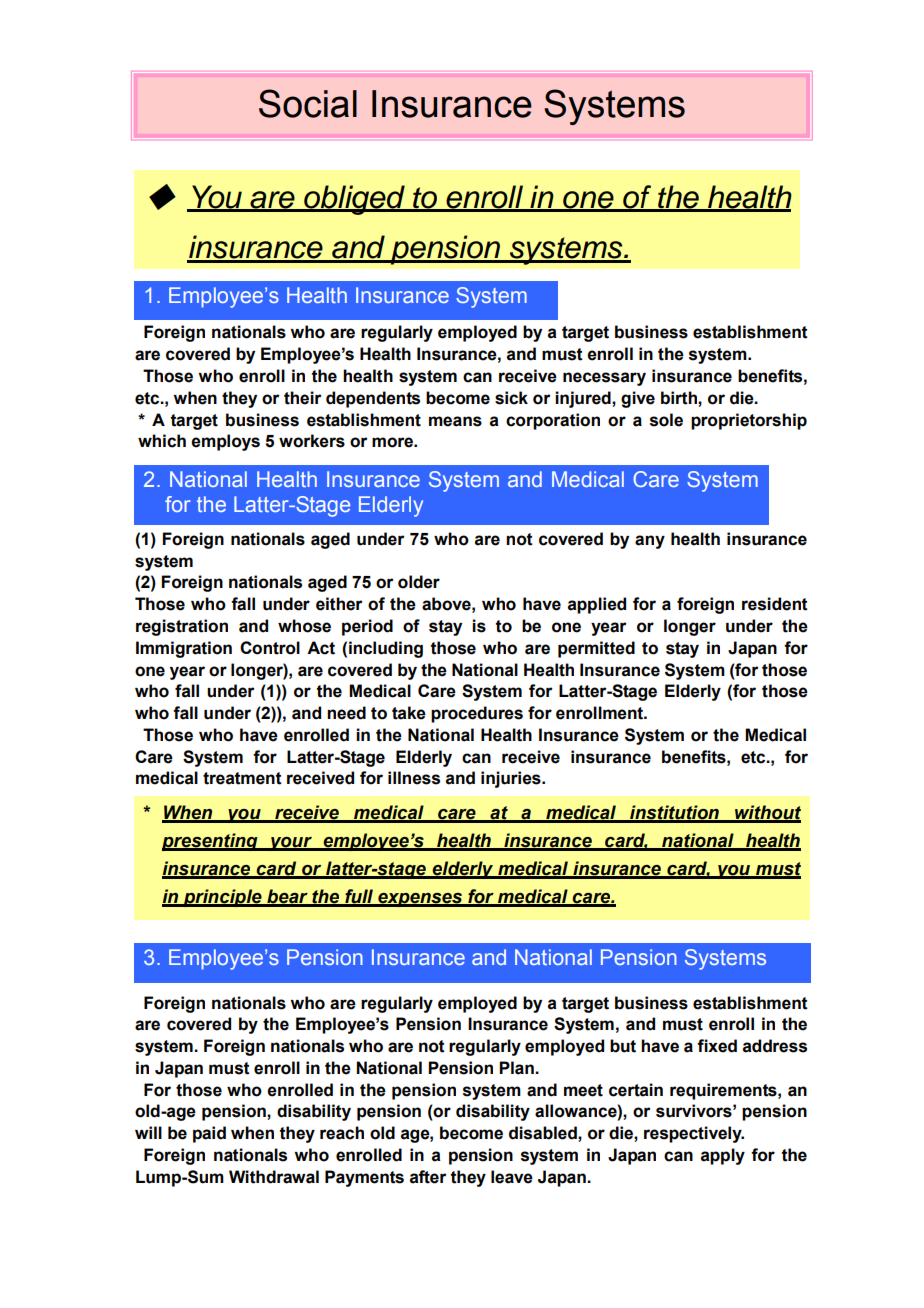 The width and height of the image is (924, 1308). I want to click on presenting, so click(211, 842).
